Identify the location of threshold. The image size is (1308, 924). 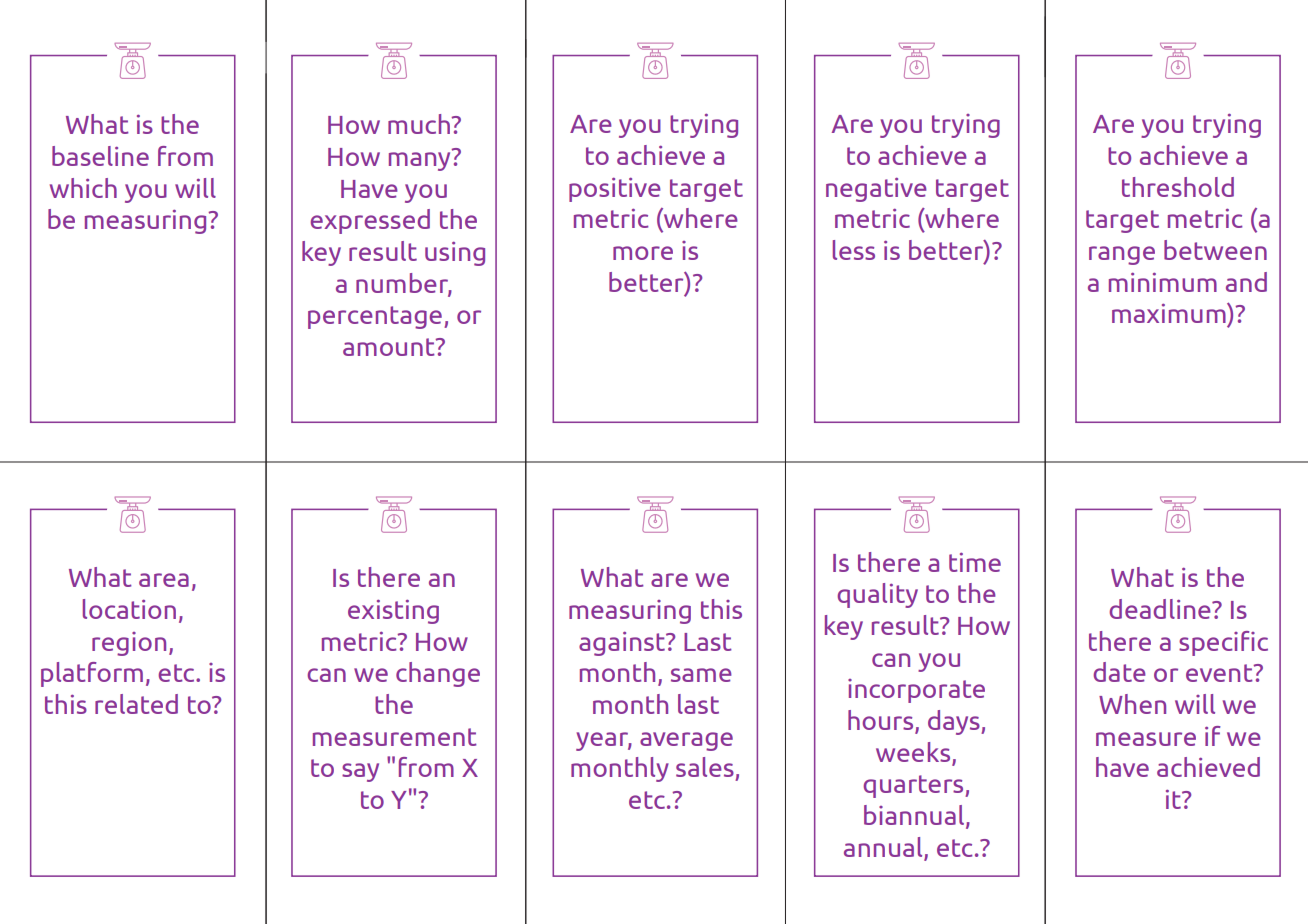
(1178, 187).
